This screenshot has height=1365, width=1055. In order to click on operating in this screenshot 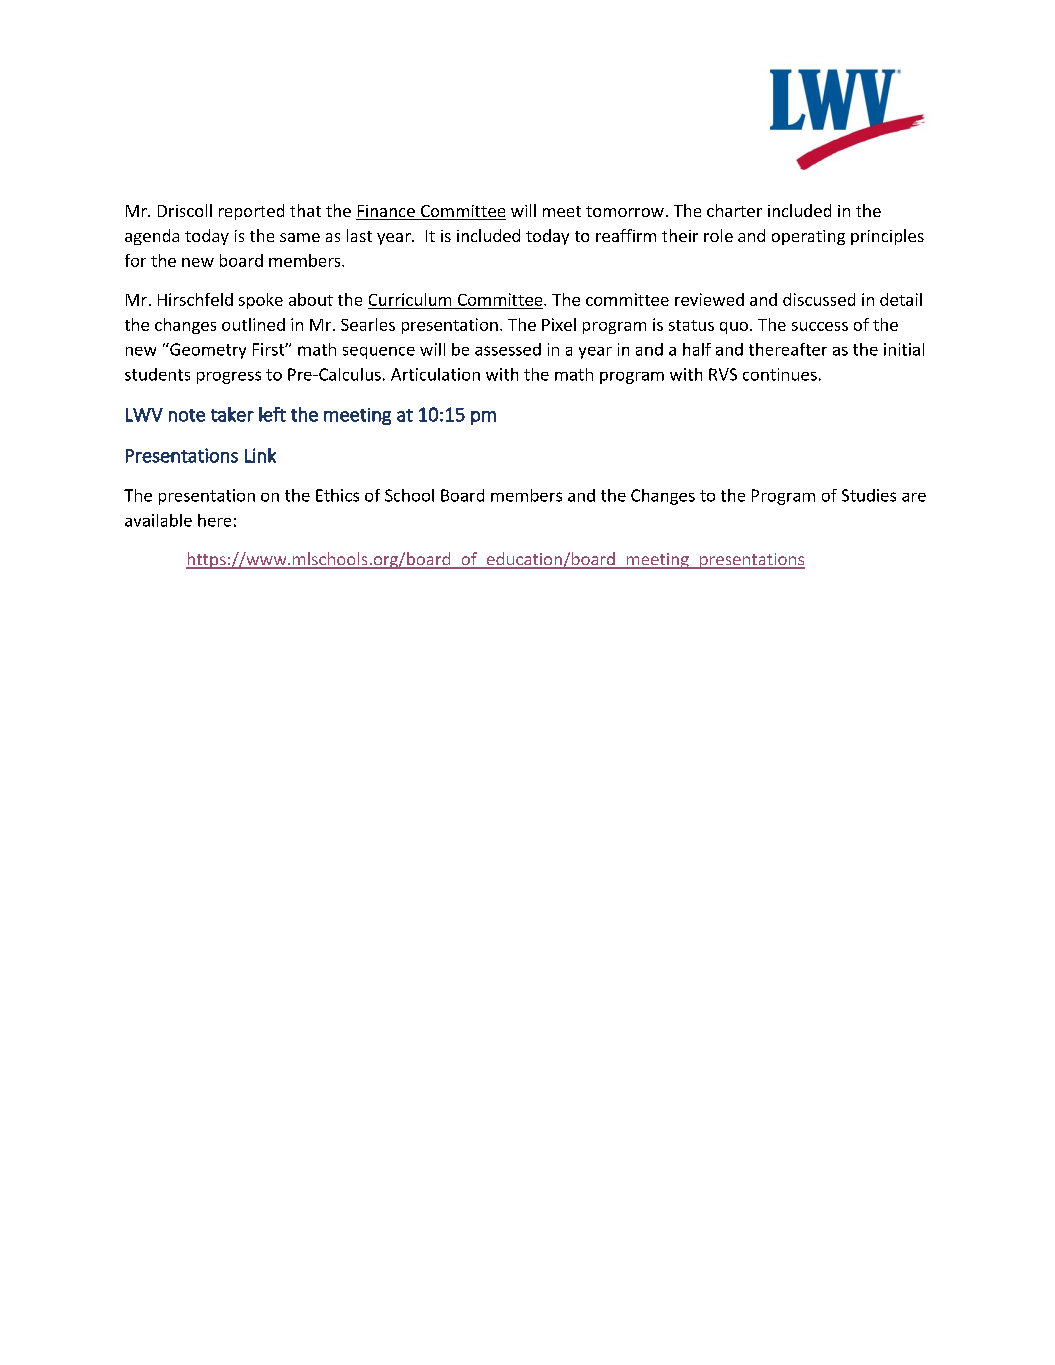, I will do `click(808, 237)`.
